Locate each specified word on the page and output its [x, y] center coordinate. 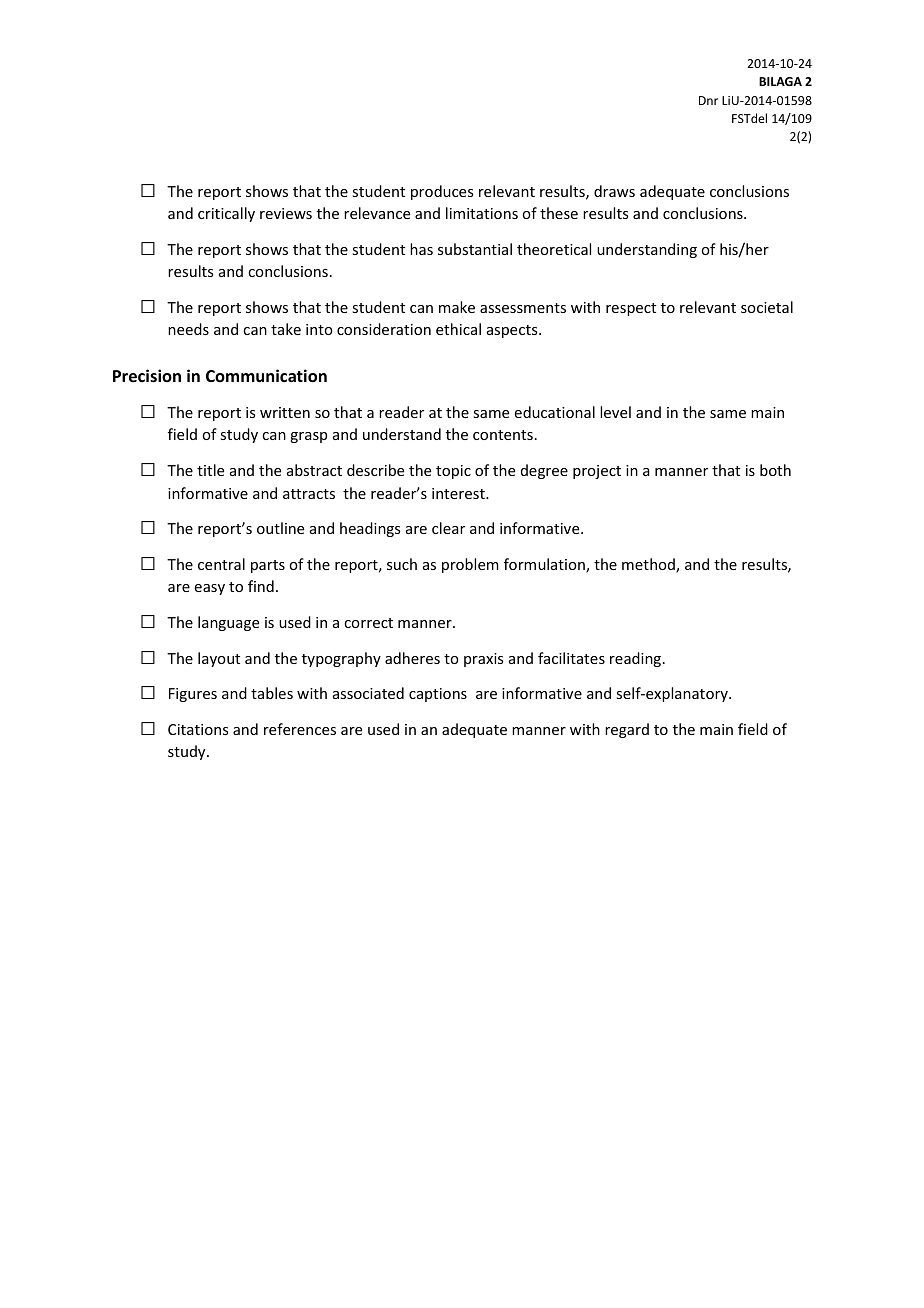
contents [503, 435]
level [615, 412]
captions [438, 695]
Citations [198, 729]
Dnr [708, 100]
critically [226, 214]
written [285, 412]
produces [442, 192]
